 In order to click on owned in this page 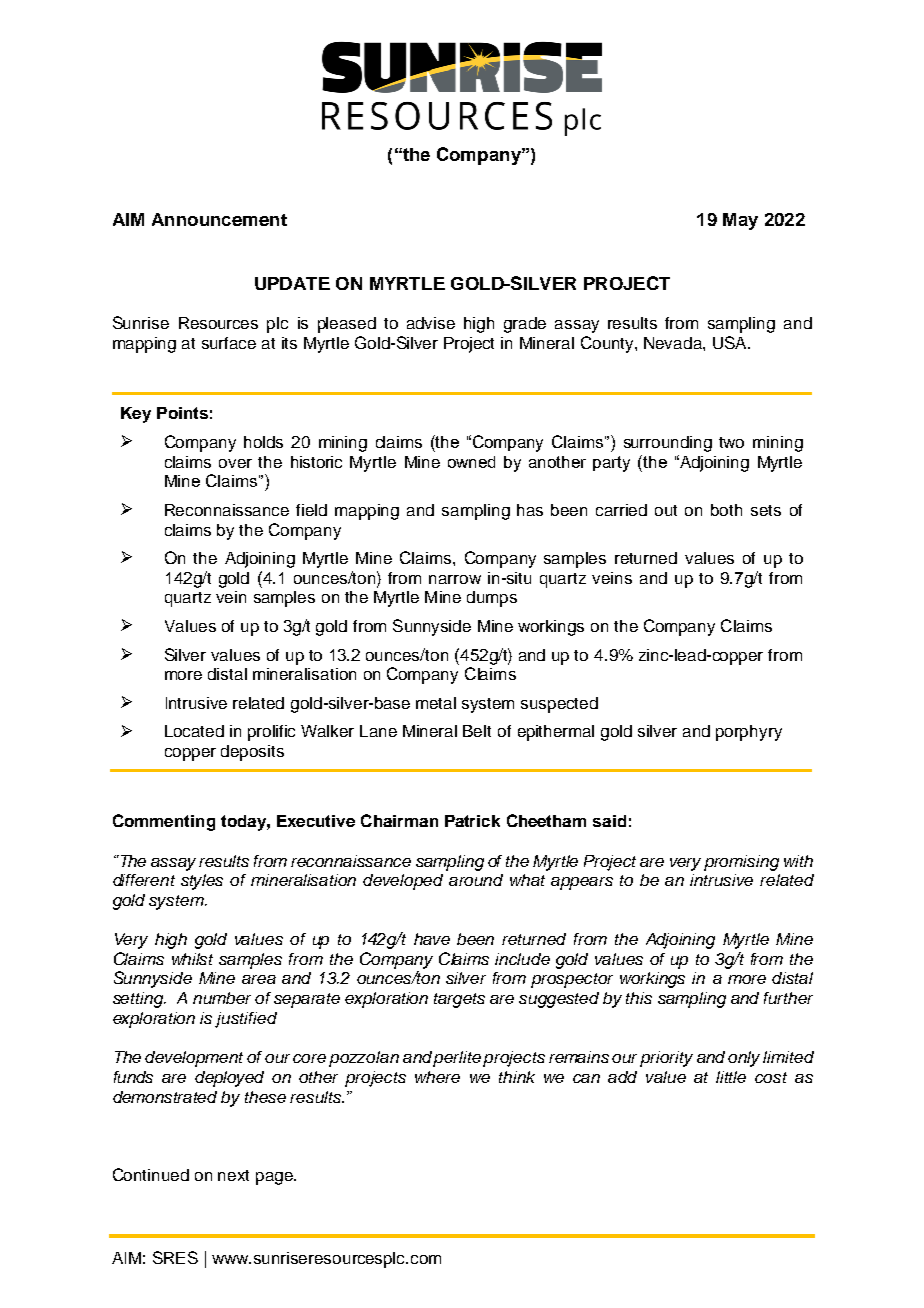, I will do `click(471, 462)`.
